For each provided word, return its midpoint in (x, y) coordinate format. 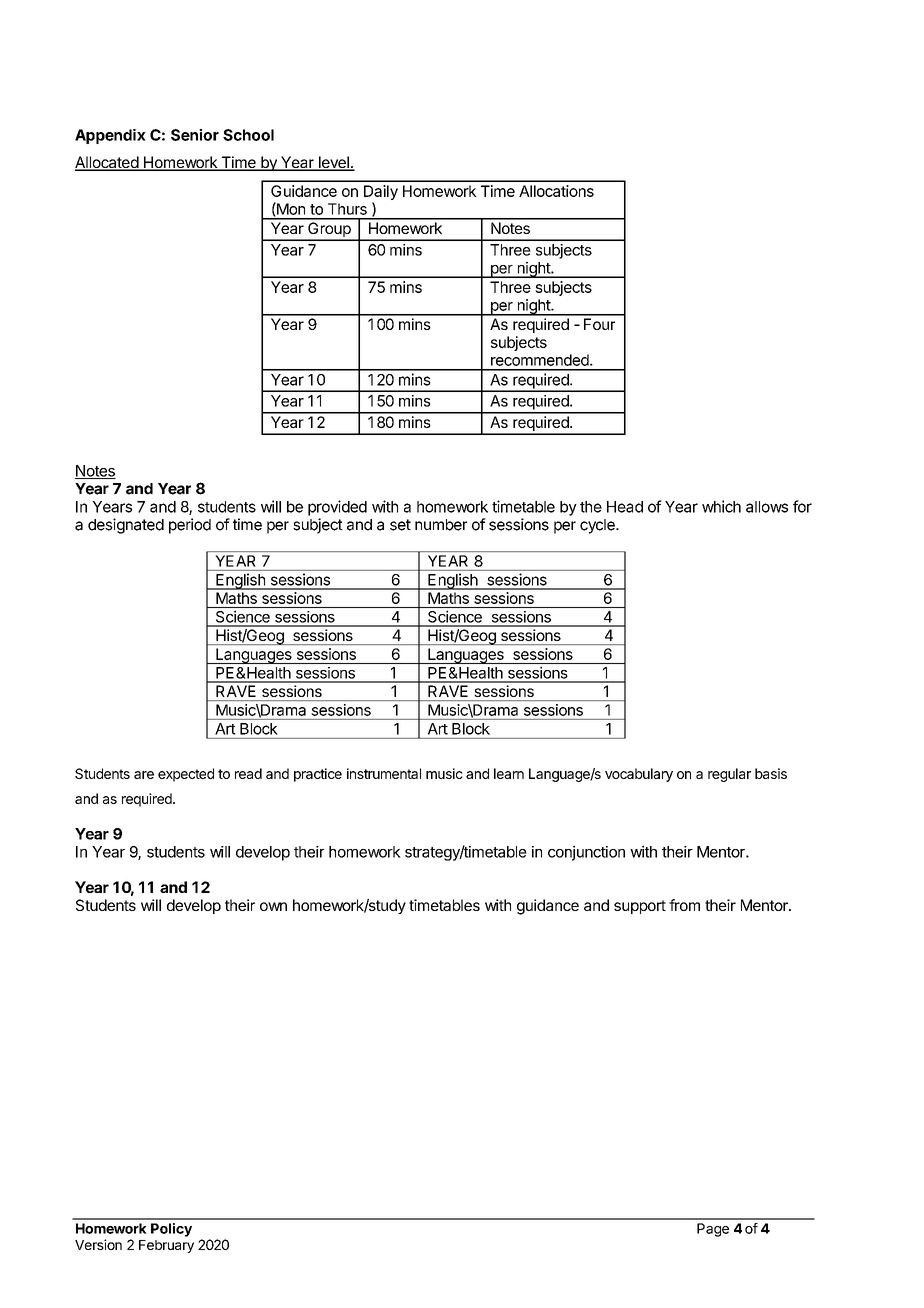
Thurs (347, 209)
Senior (195, 135)
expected (186, 775)
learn (509, 773)
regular (729, 775)
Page (713, 1230)
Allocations (556, 191)
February (166, 1246)
